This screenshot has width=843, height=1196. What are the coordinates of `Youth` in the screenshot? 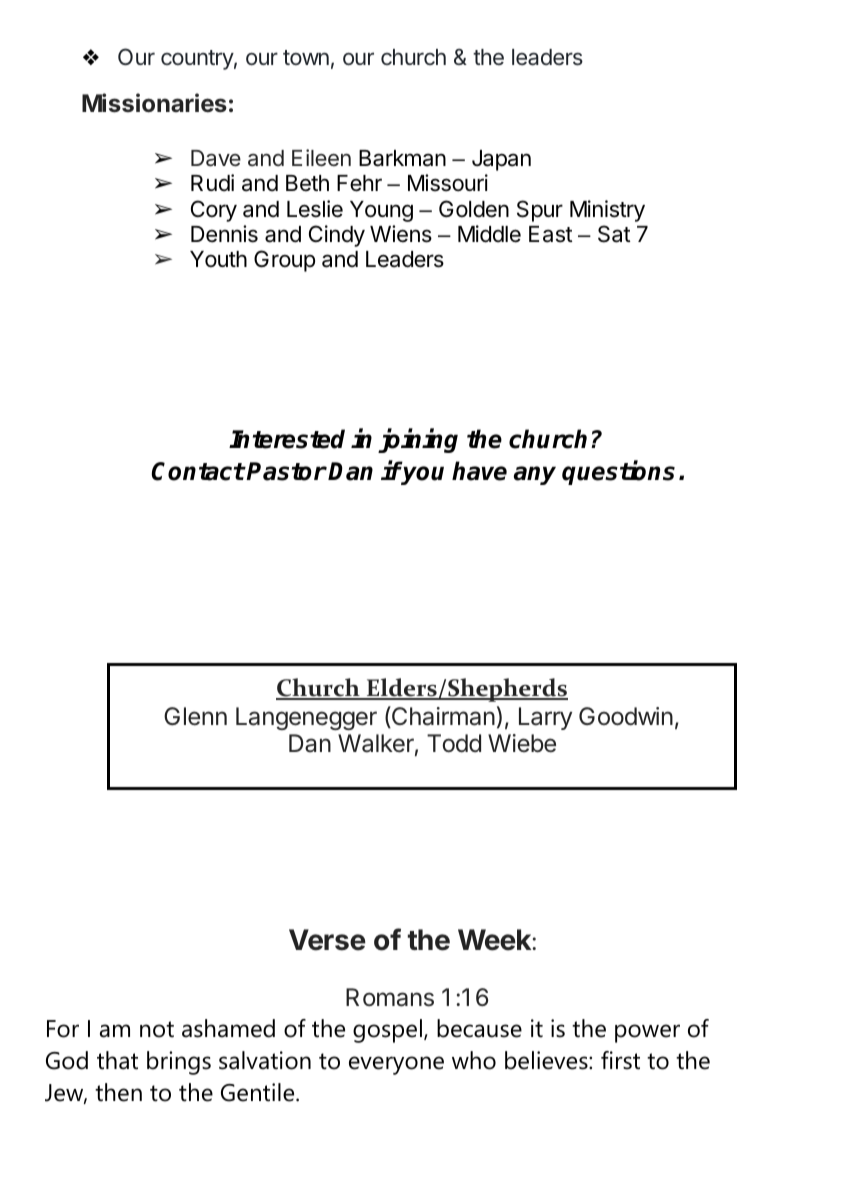 It's located at (218, 259).
